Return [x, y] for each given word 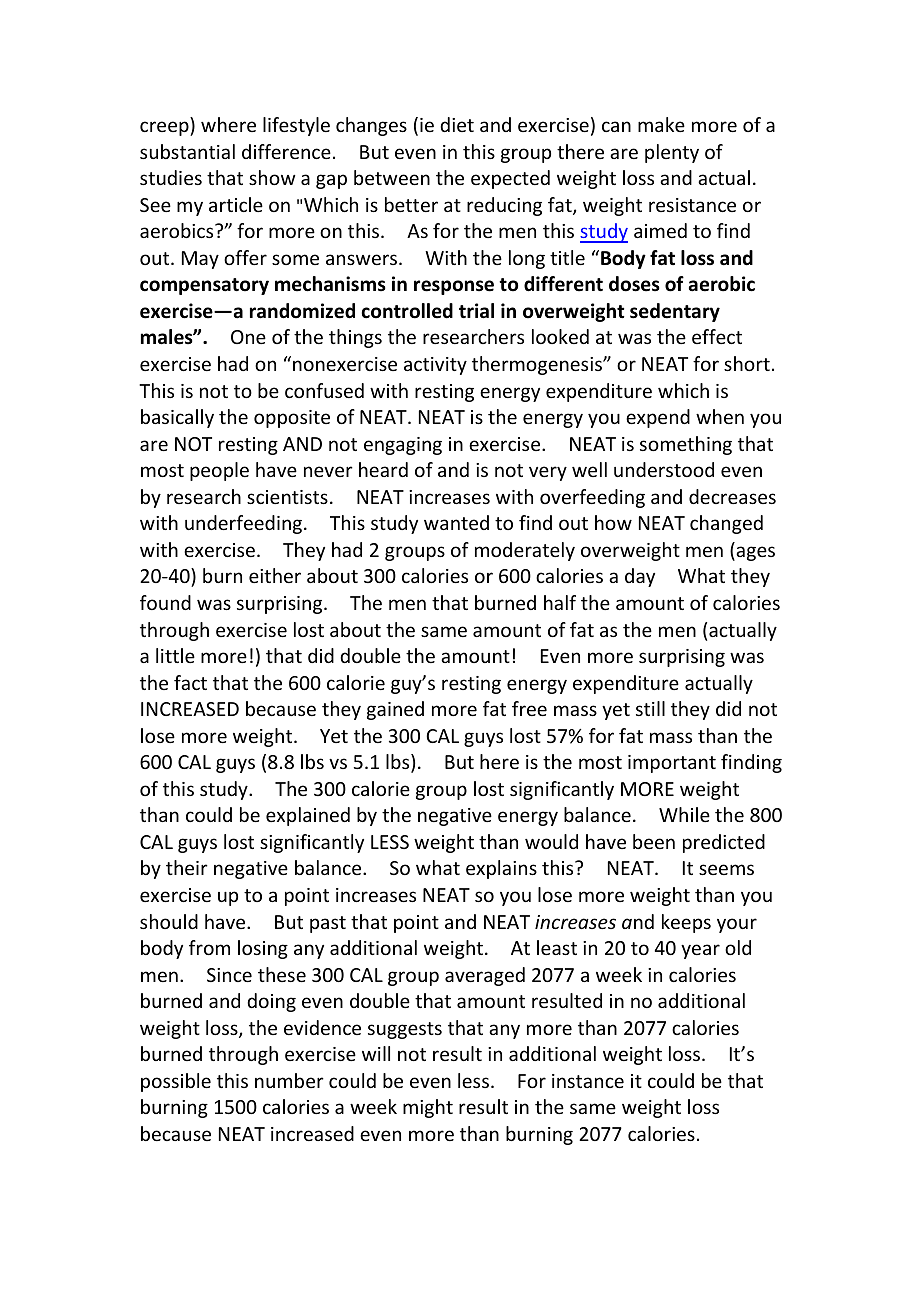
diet [457, 124]
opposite [292, 419]
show [272, 177]
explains [501, 869]
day [640, 577]
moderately [525, 551]
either [275, 575]
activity [435, 366]
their [187, 867]
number [289, 1080]
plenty [672, 153]
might [428, 1108]
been [654, 841]
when [720, 416]
